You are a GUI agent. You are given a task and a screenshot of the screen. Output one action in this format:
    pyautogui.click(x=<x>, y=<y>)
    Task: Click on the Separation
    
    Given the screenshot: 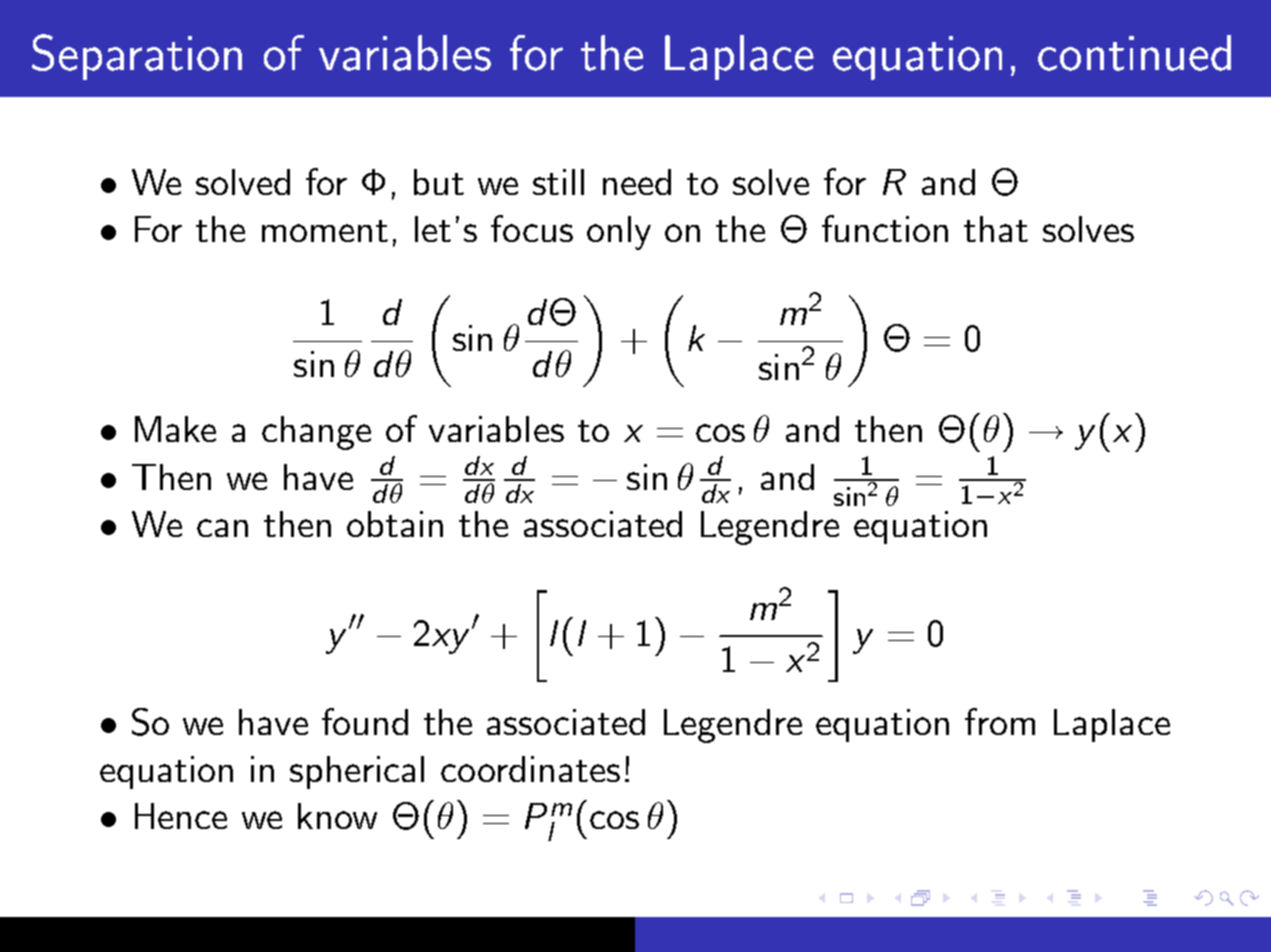 What is the action you would take?
    pyautogui.click(x=137, y=57)
